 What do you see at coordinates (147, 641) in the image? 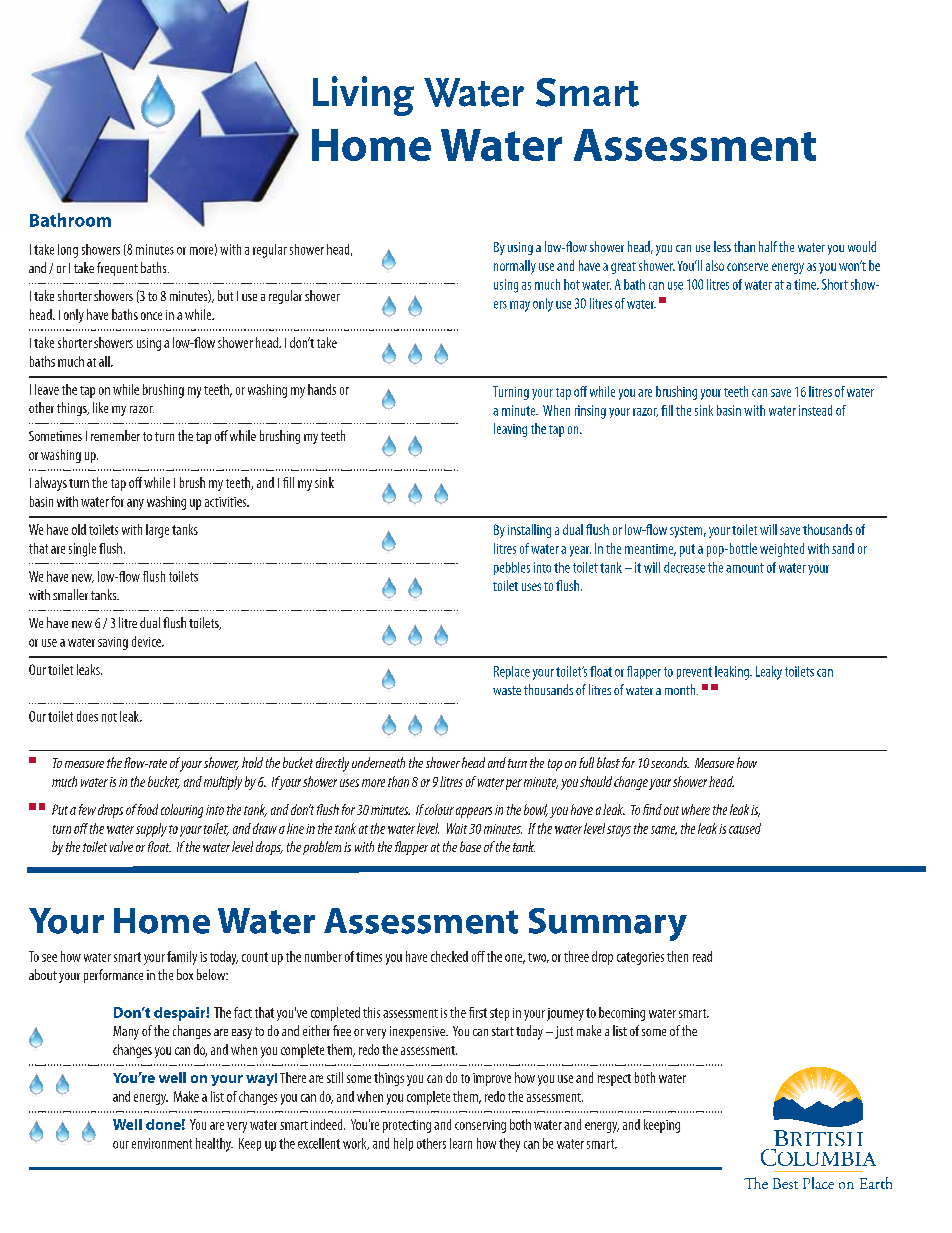
I see `device` at bounding box center [147, 641].
